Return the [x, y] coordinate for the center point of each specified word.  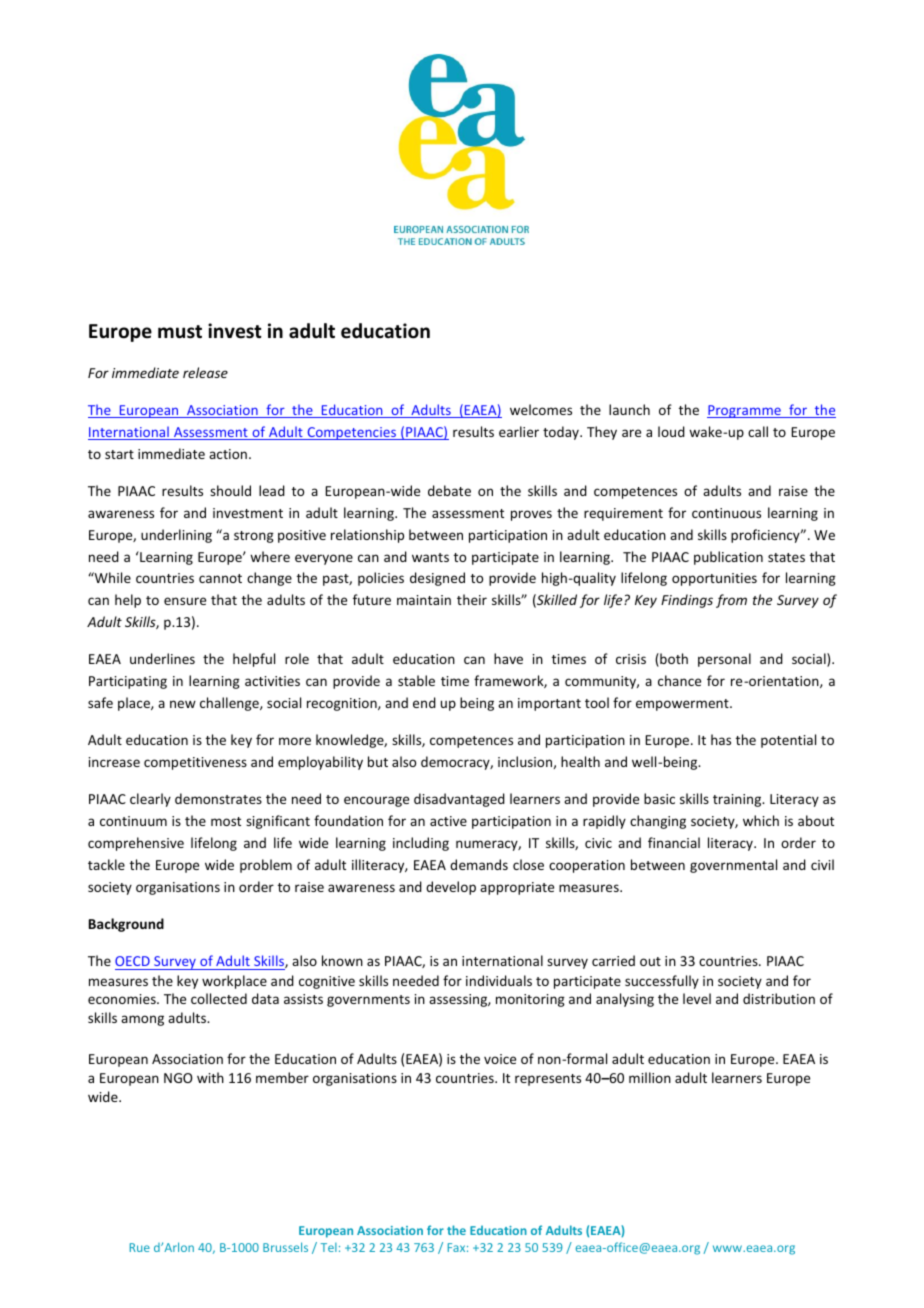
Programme [745, 411]
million [650, 1077]
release [205, 372]
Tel [329, 1247]
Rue [140, 1247]
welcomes [541, 409]
